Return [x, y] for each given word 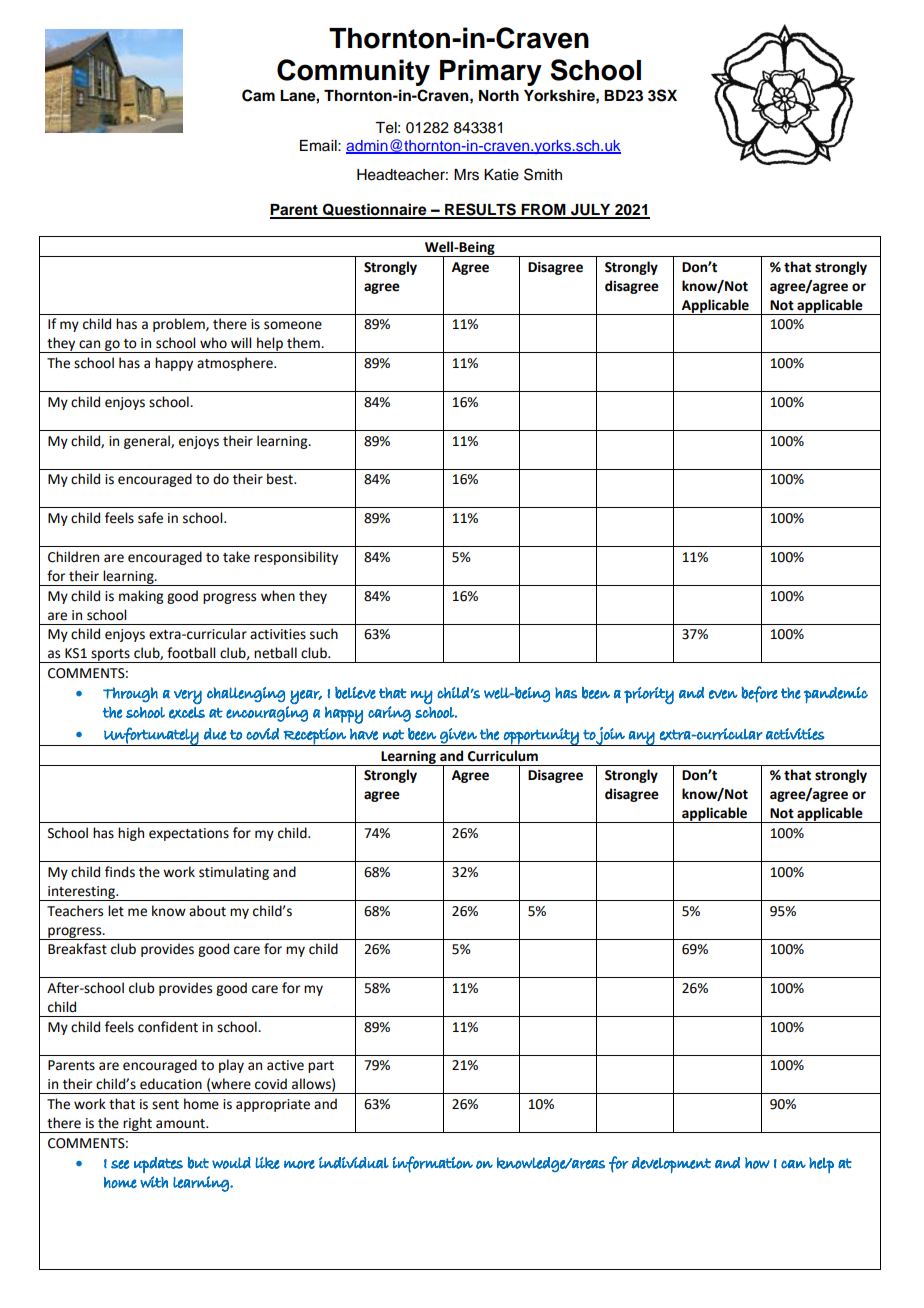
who [213, 343]
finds [120, 872]
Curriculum [503, 756]
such [324, 634]
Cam [258, 95]
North [499, 96]
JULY [591, 211]
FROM [544, 211]
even [723, 694]
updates [158, 1165]
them [304, 343]
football [191, 653]
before [759, 694]
